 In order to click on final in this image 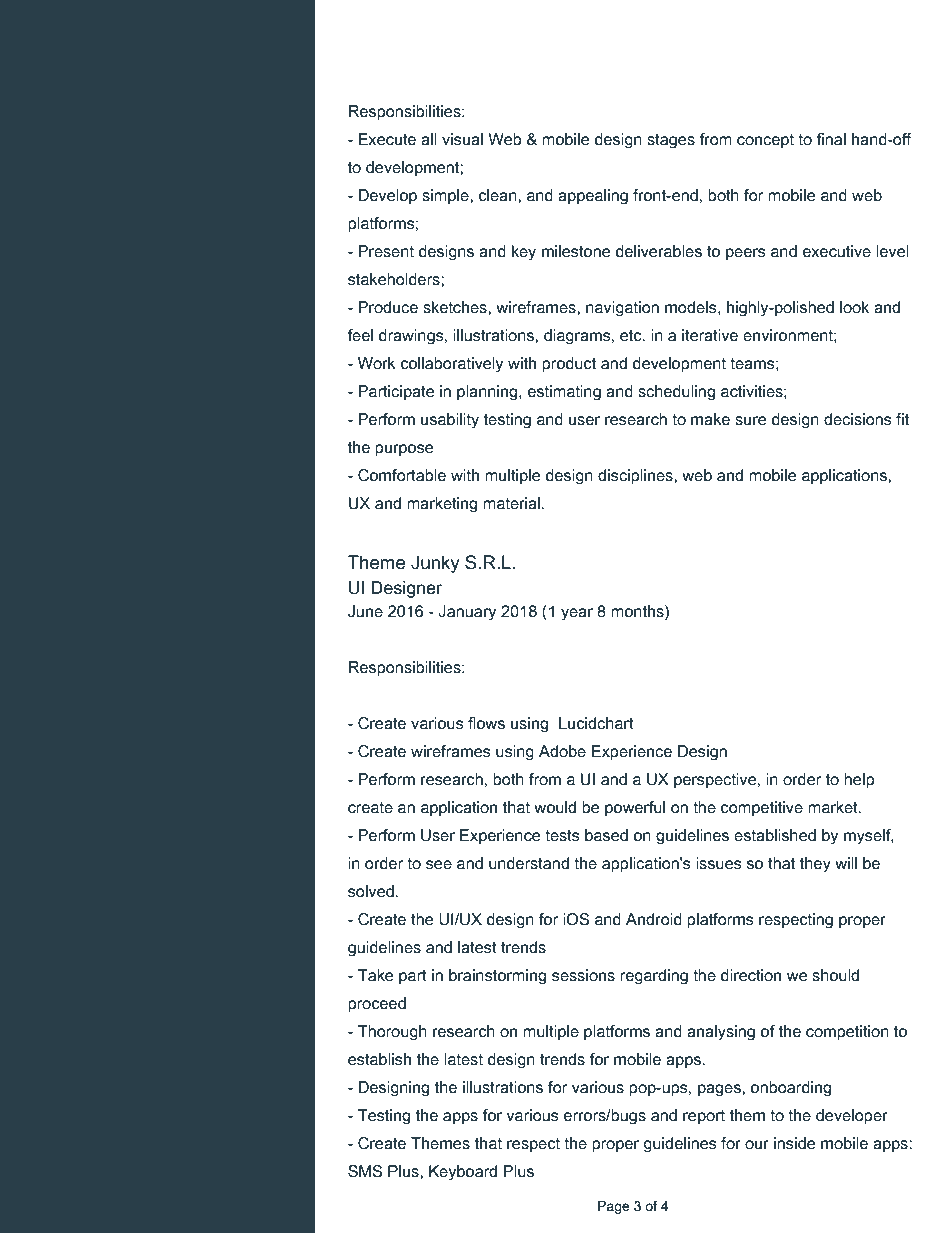, I will do `click(831, 139)`.
